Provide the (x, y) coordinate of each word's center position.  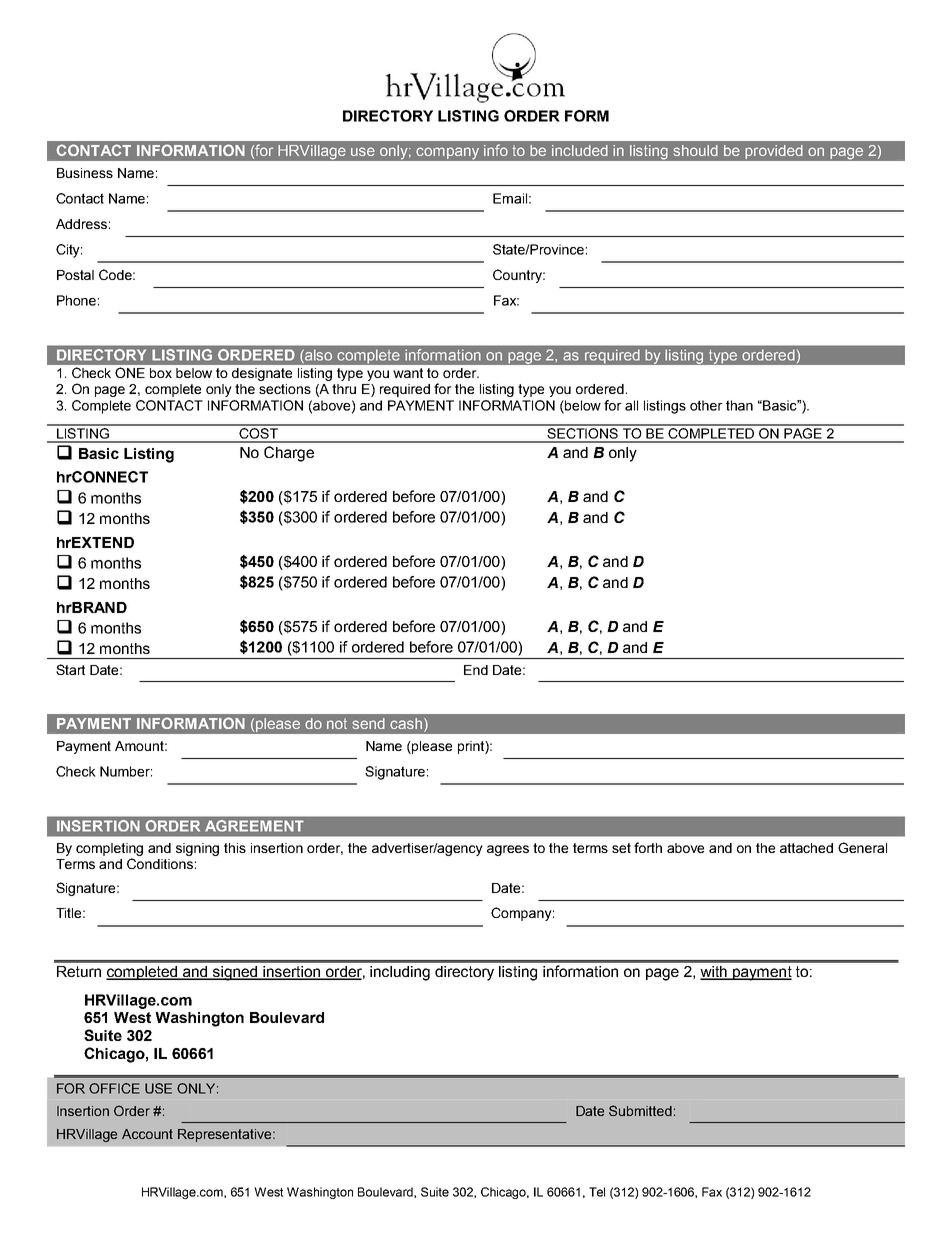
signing (197, 849)
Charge (289, 454)
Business (85, 173)
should (696, 150)
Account (147, 1134)
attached (806, 848)
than (739, 405)
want (408, 373)
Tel (597, 1192)
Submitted (640, 1110)
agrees (508, 850)
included (580, 150)
